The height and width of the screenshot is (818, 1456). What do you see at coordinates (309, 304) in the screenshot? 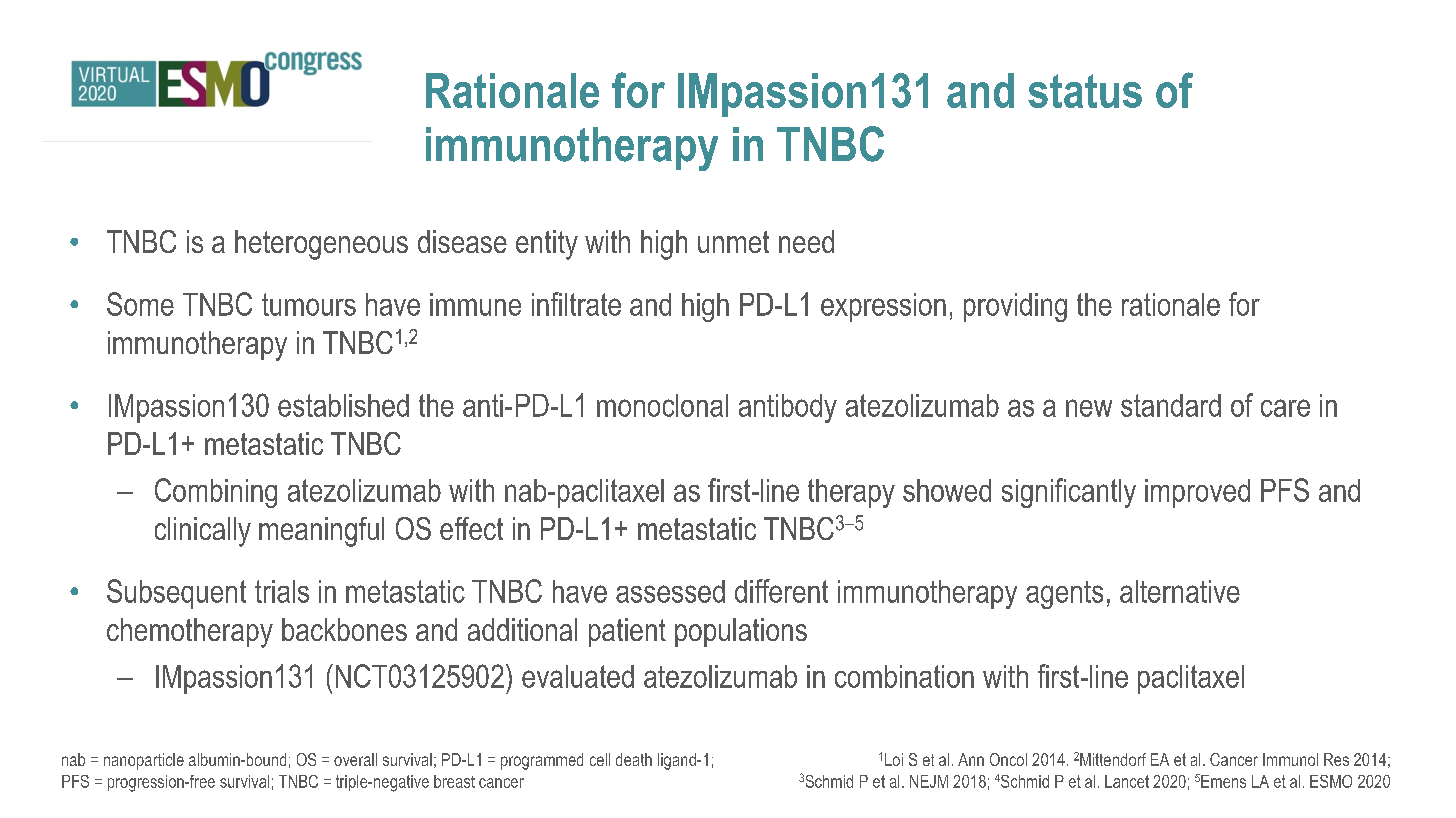
I see `tumours` at bounding box center [309, 304].
